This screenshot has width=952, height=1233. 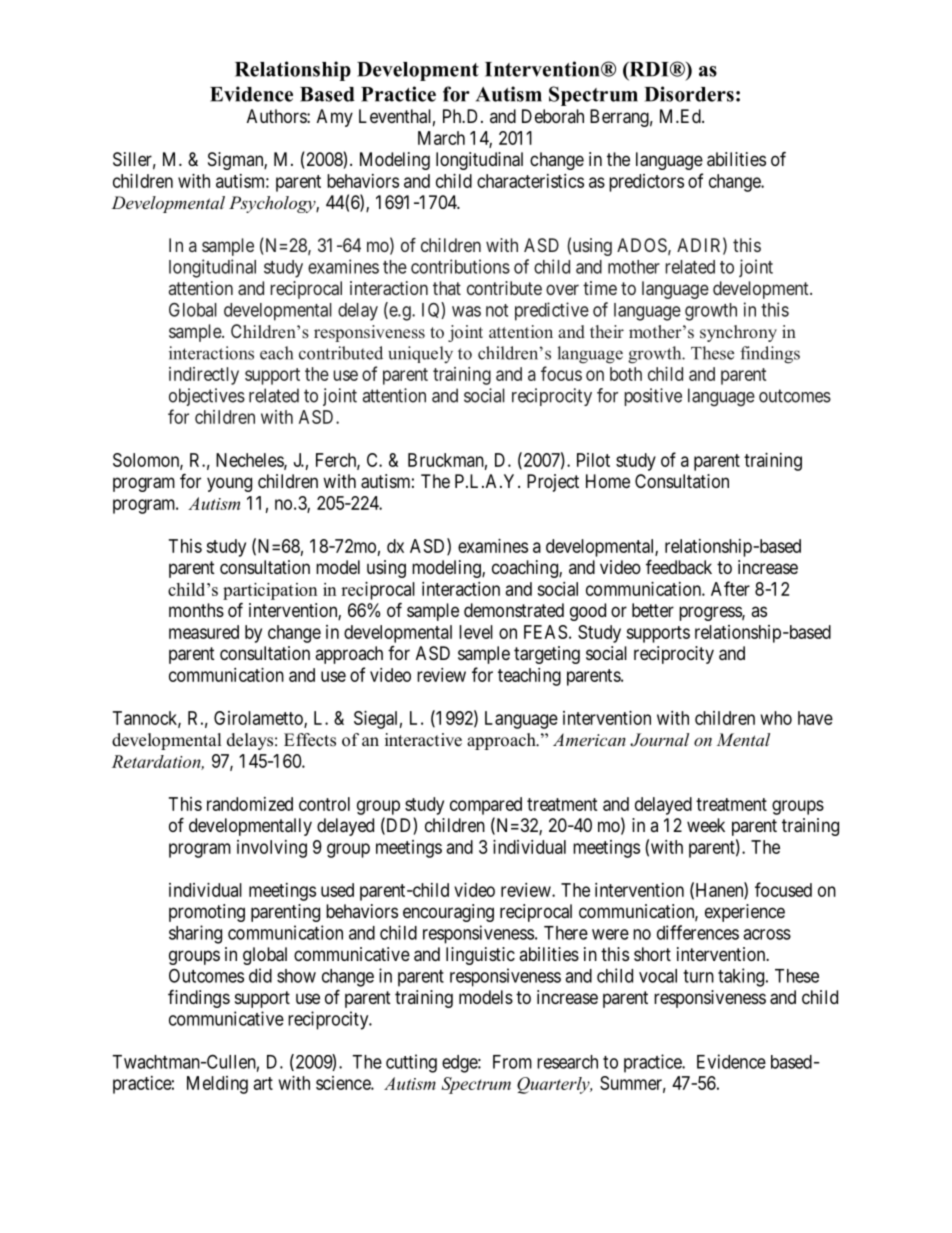 I want to click on Deborah, so click(x=553, y=116).
